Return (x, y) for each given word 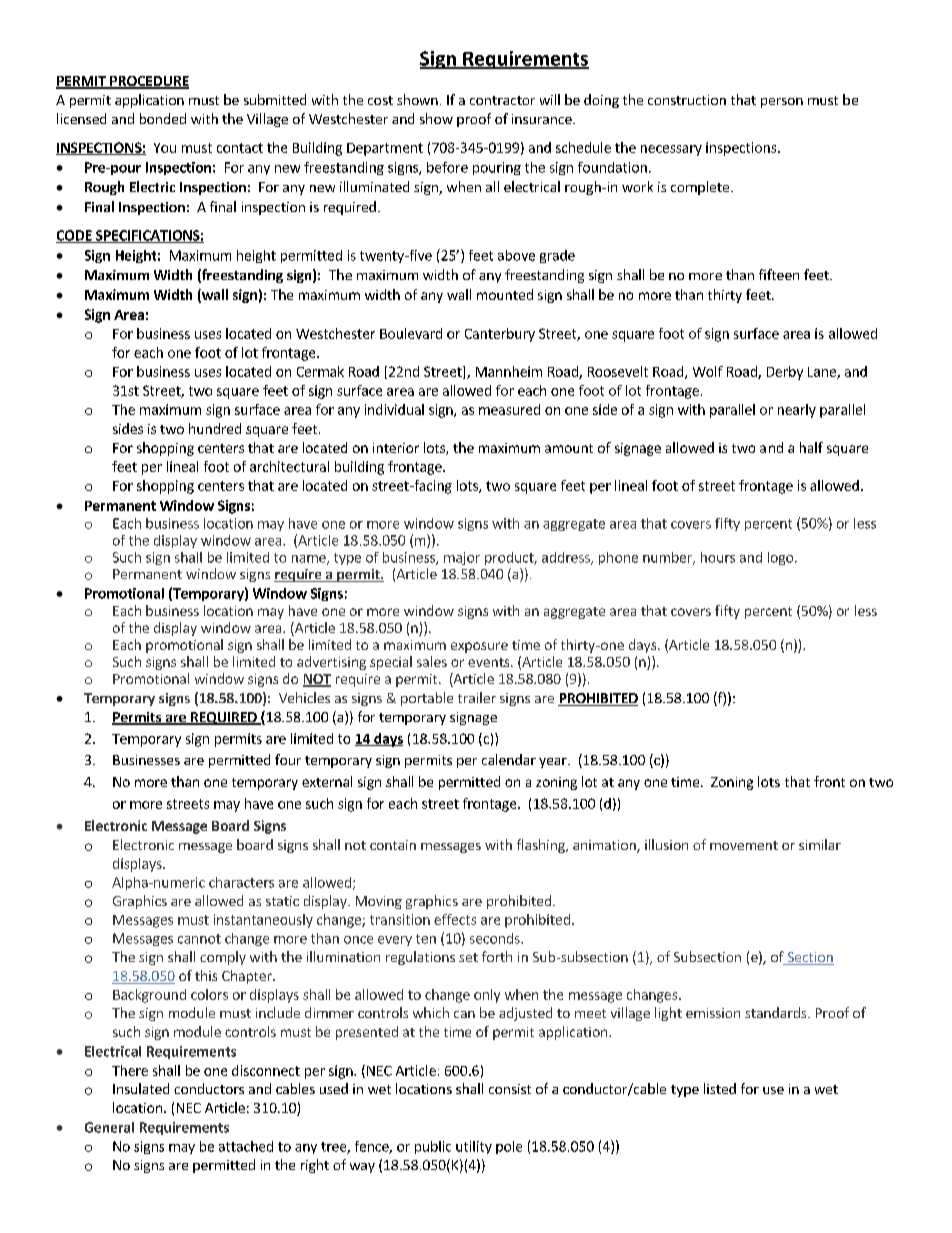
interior (396, 448)
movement (744, 845)
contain (393, 845)
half (811, 447)
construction (687, 100)
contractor (502, 100)
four (288, 759)
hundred (215, 428)
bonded (163, 118)
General (109, 1127)
